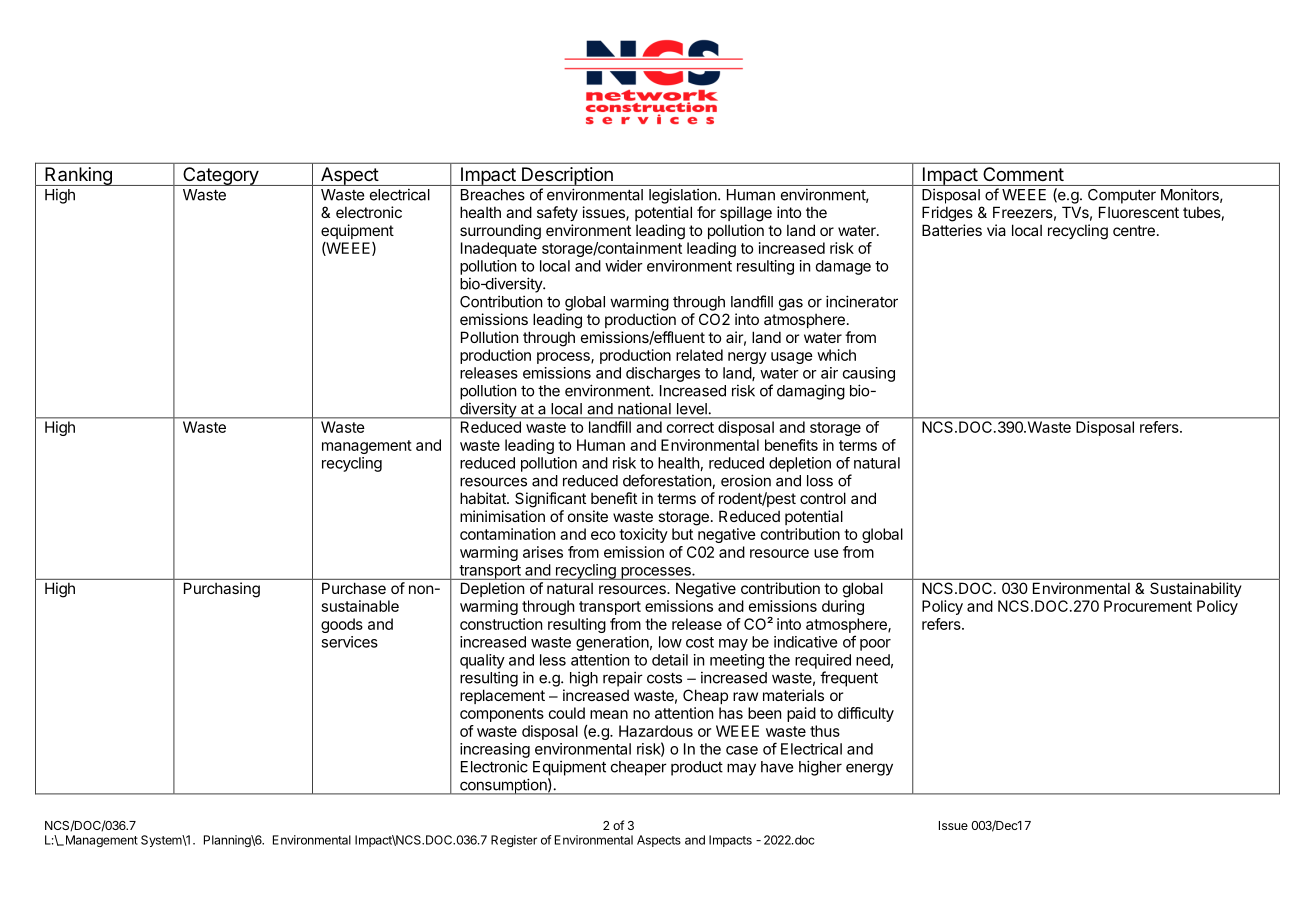 This screenshot has width=1308, height=924. What do you see at coordinates (643, 535) in the screenshot?
I see `toxicity` at bounding box center [643, 535].
